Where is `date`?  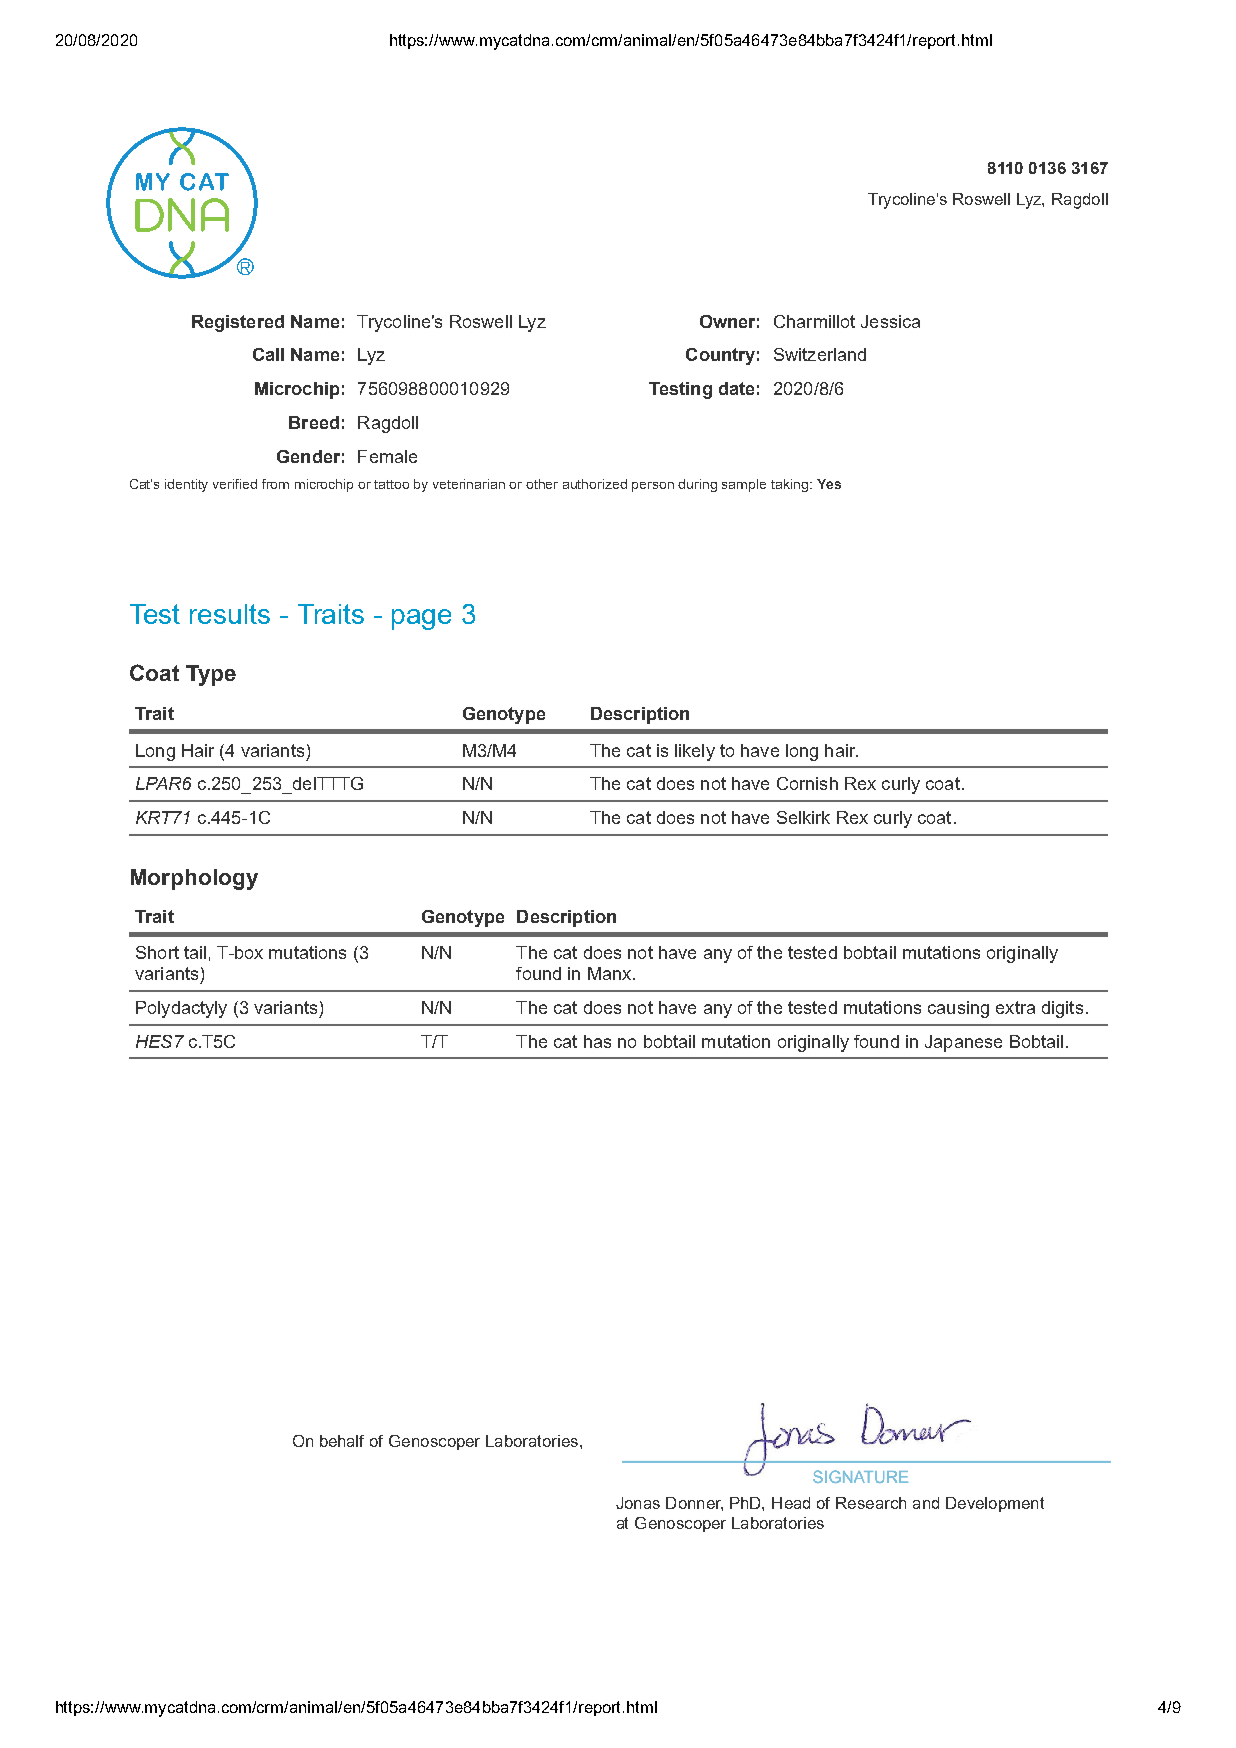
date is located at coordinates (736, 388).
